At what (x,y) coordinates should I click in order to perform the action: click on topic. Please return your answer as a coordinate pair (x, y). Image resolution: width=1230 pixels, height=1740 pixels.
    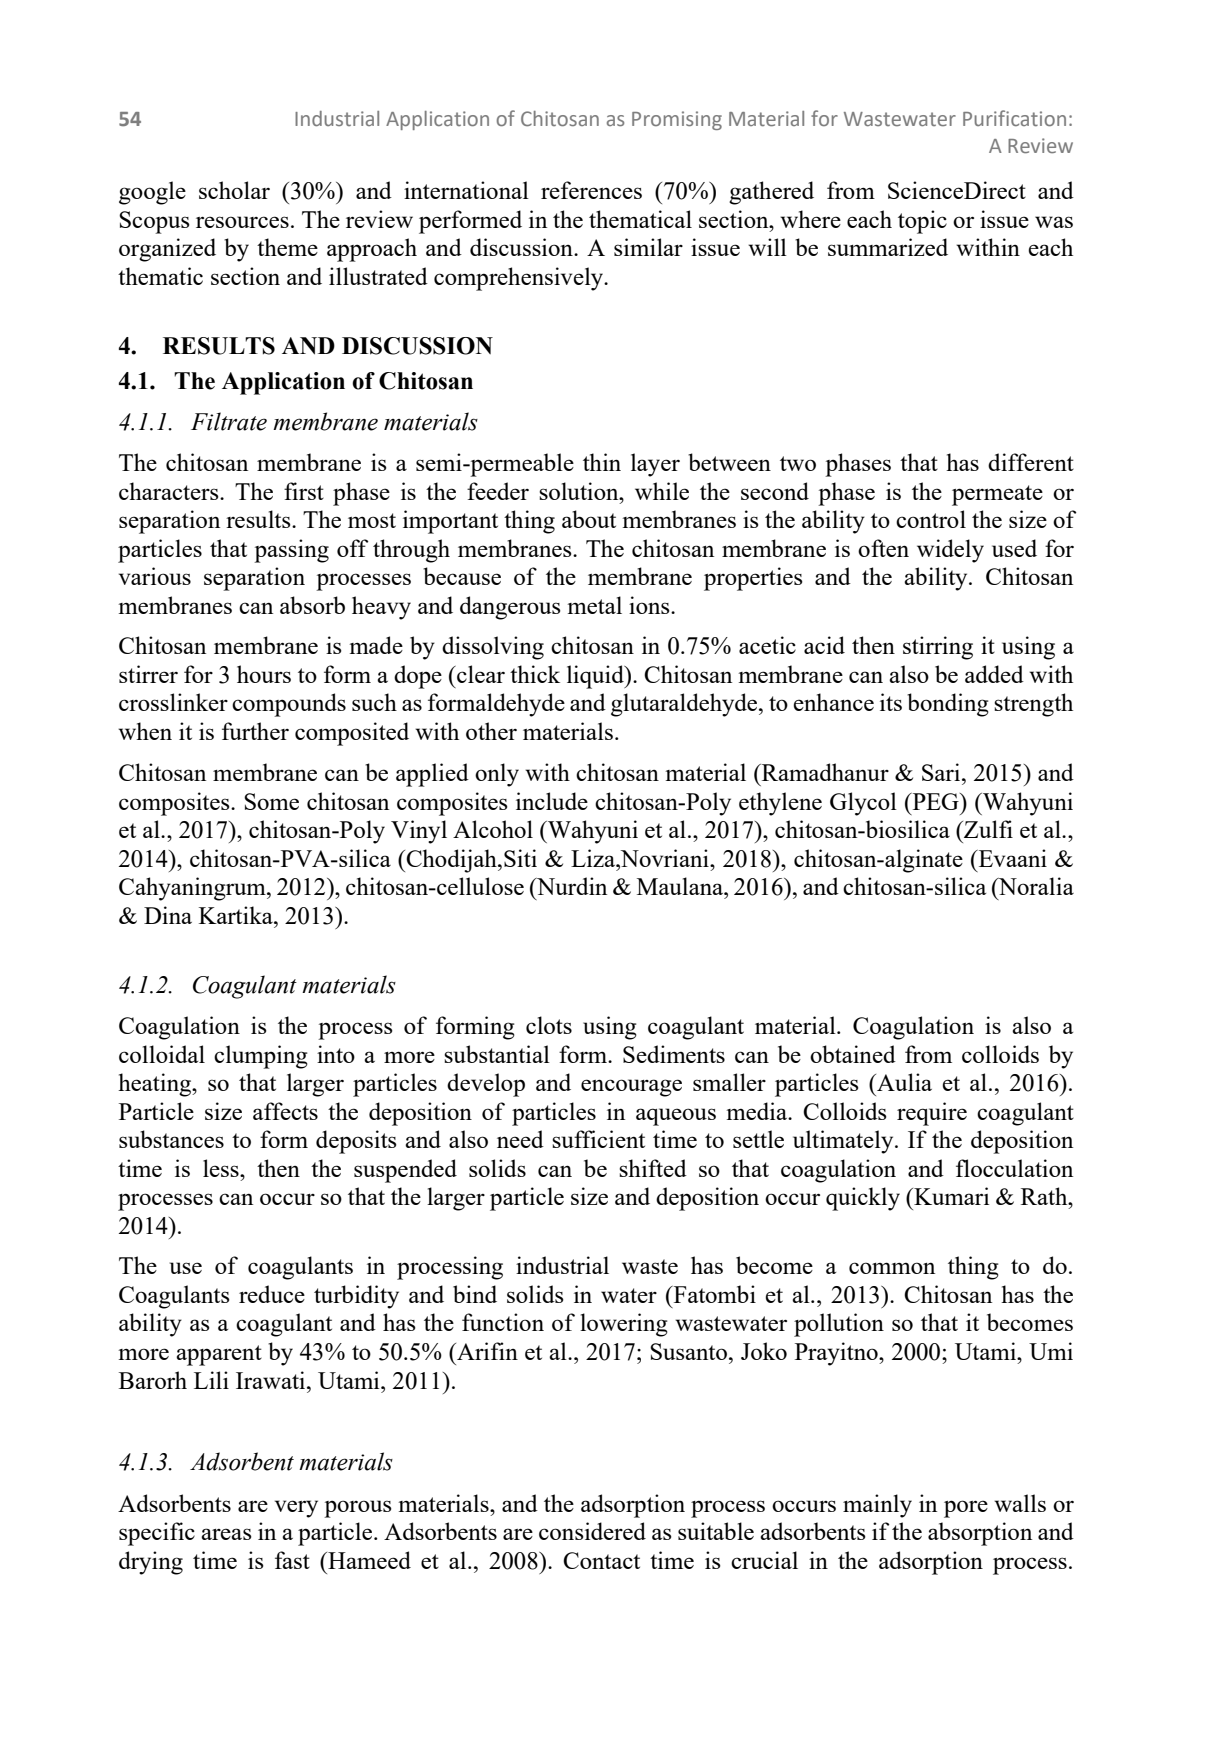
    Looking at the image, I should click on (922, 222).
